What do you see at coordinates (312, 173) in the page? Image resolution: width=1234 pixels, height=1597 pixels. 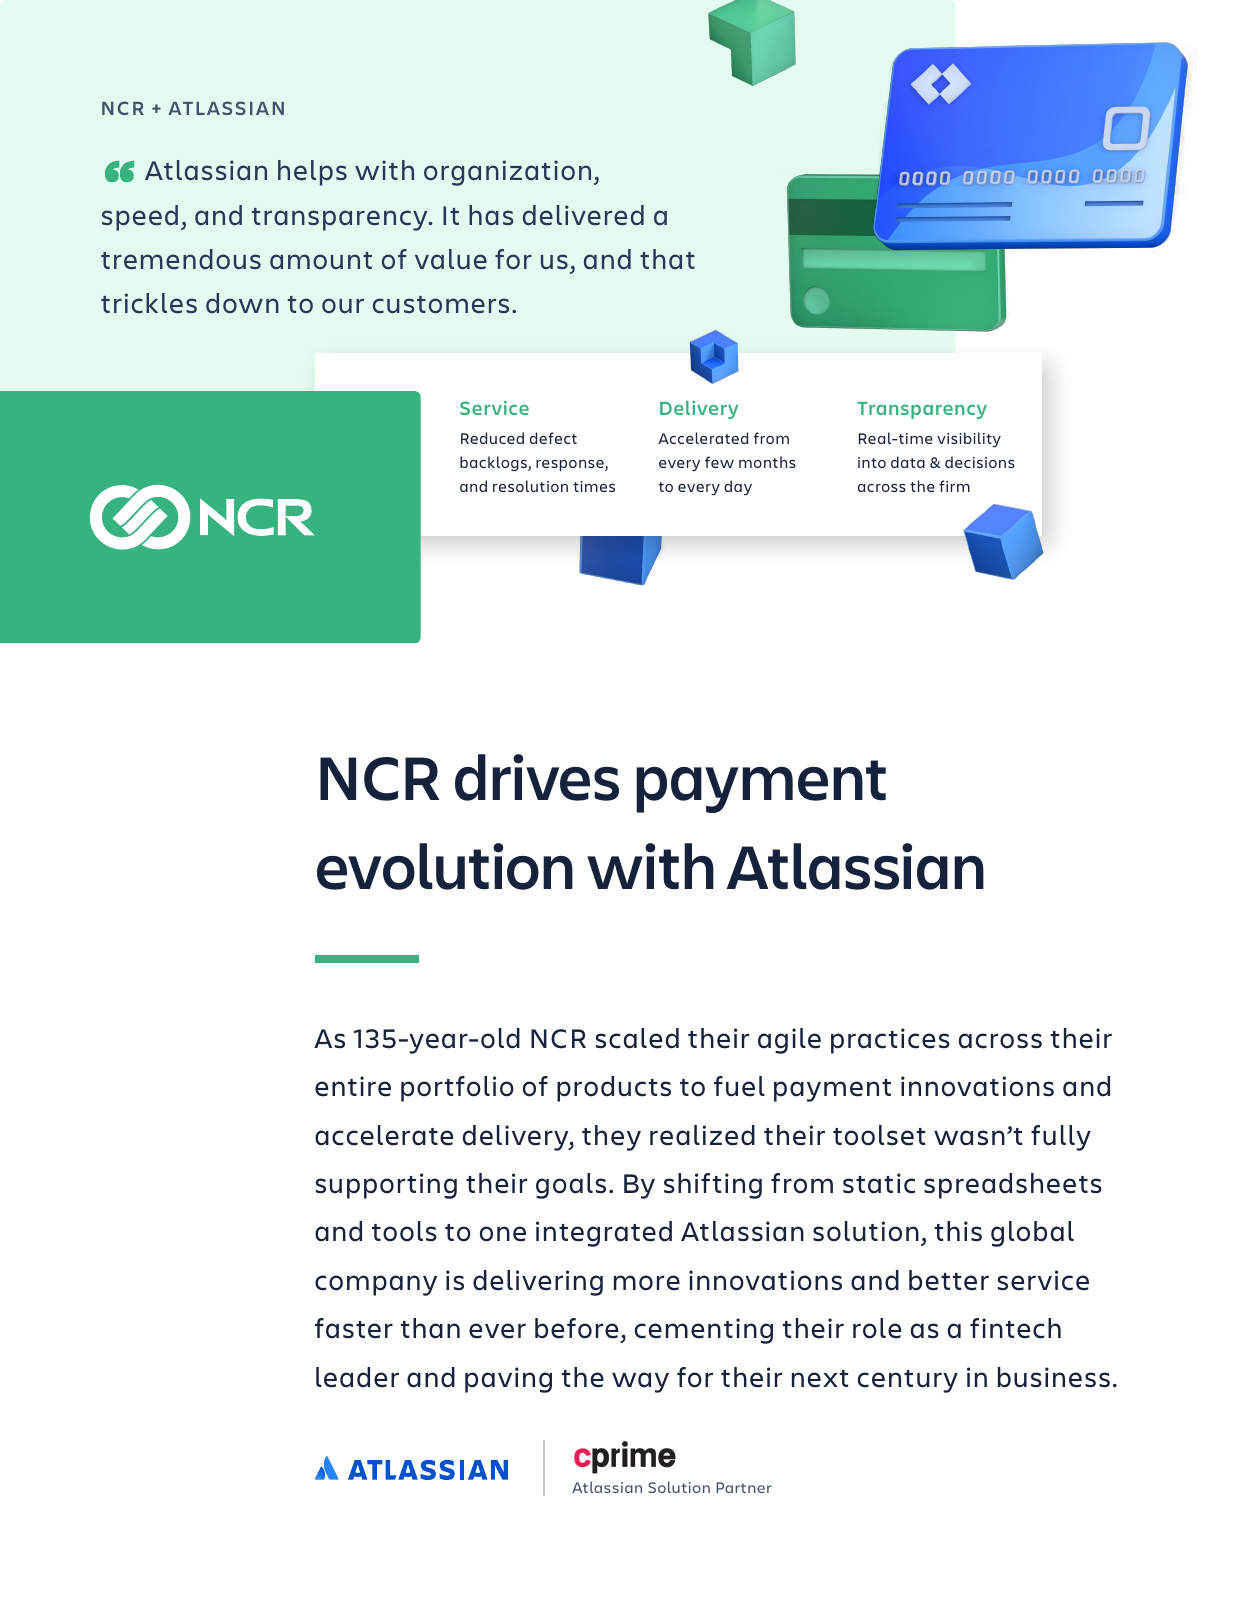 I see `helps` at bounding box center [312, 173].
